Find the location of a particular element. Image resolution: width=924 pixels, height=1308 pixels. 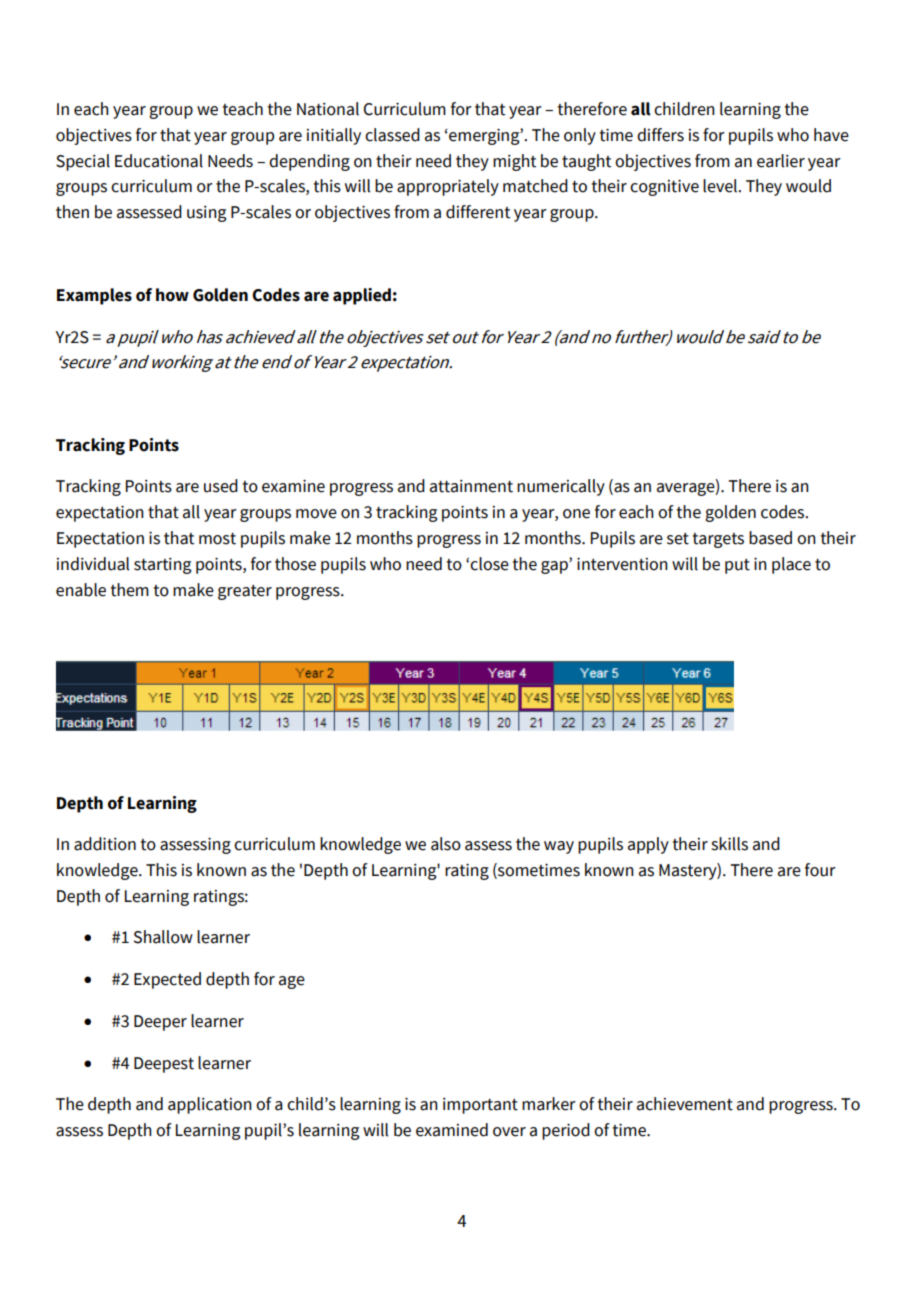

Educational is located at coordinates (159, 161).
